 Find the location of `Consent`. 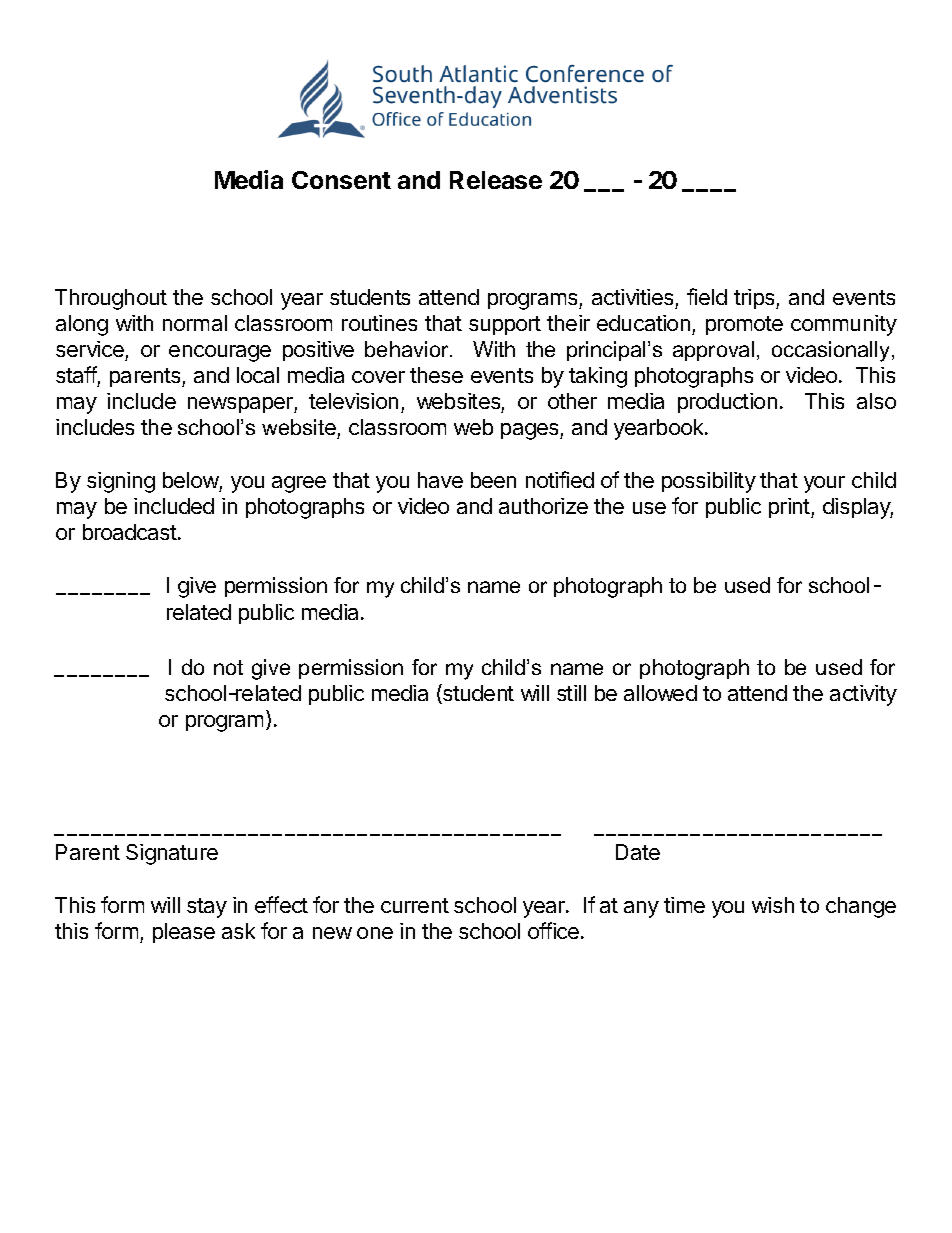

Consent is located at coordinates (341, 180).
